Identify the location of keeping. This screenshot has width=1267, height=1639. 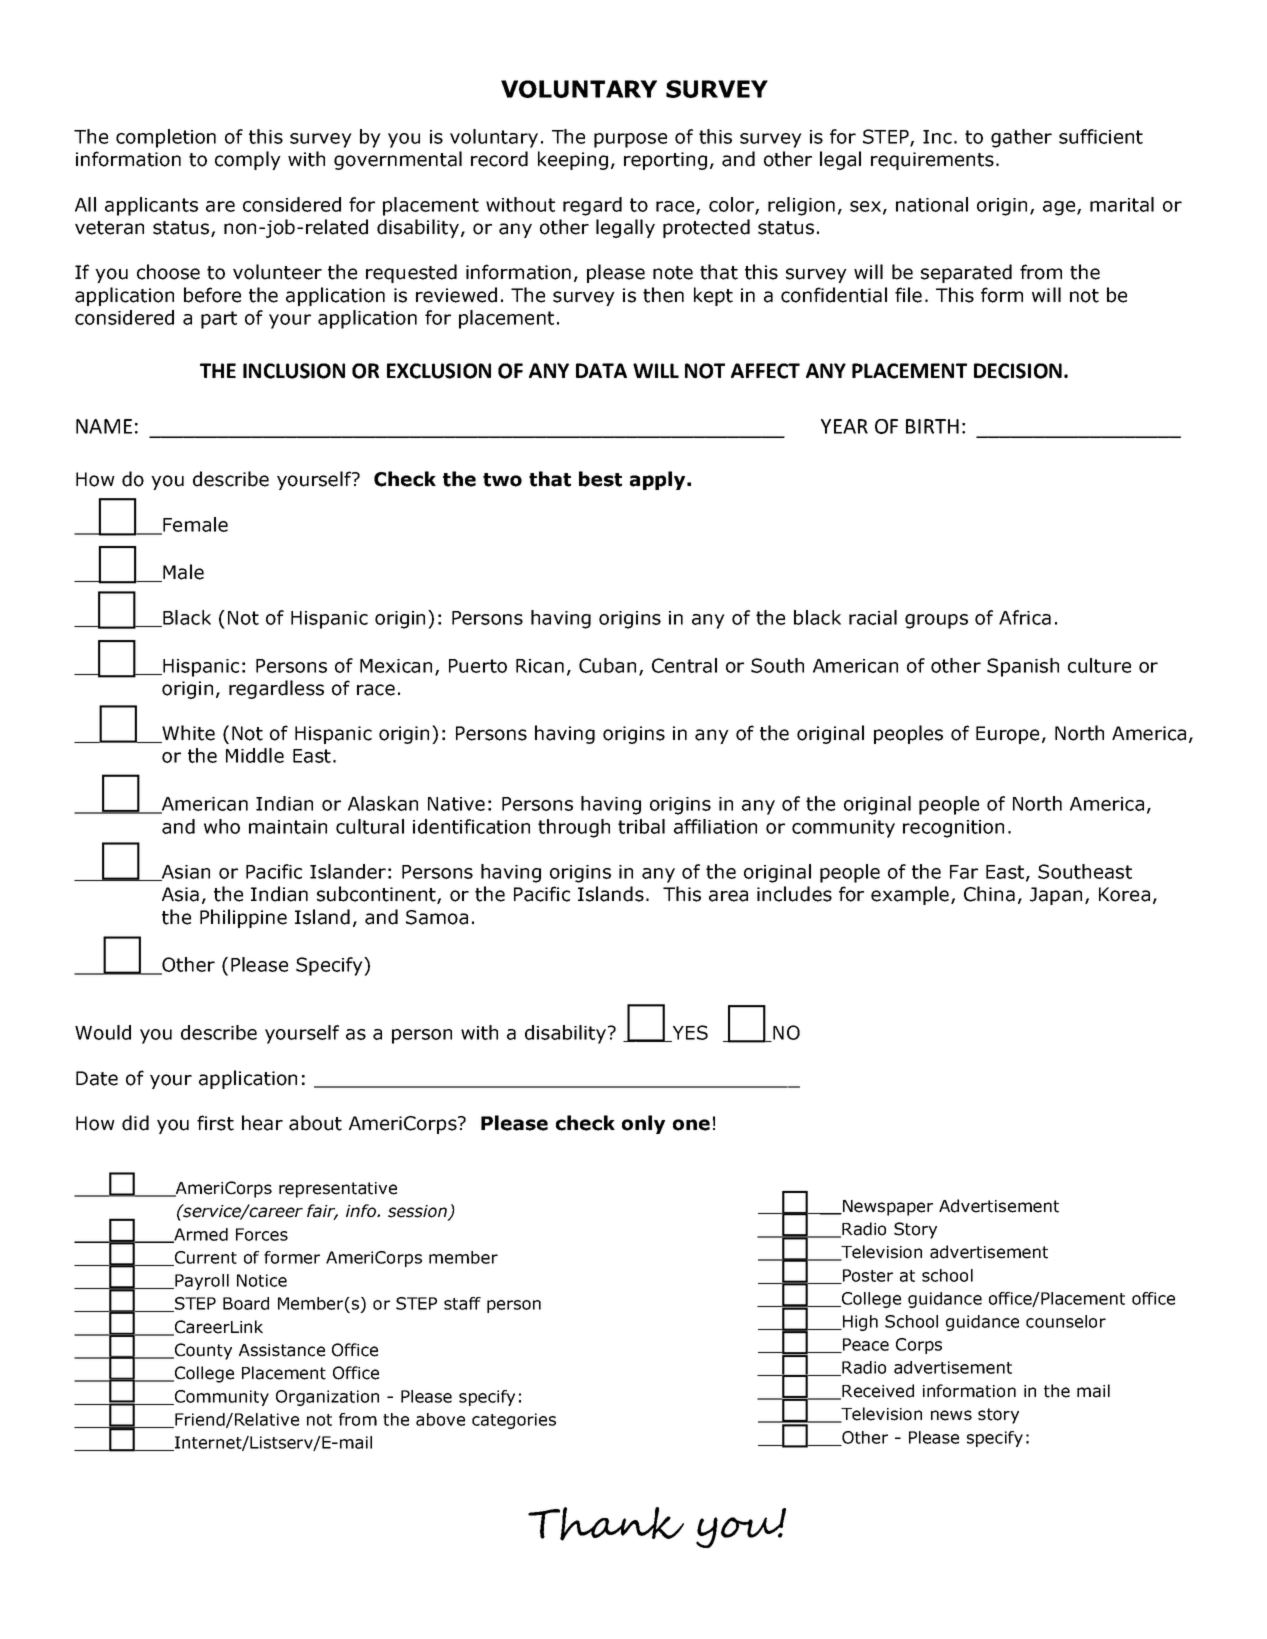
(573, 160).
